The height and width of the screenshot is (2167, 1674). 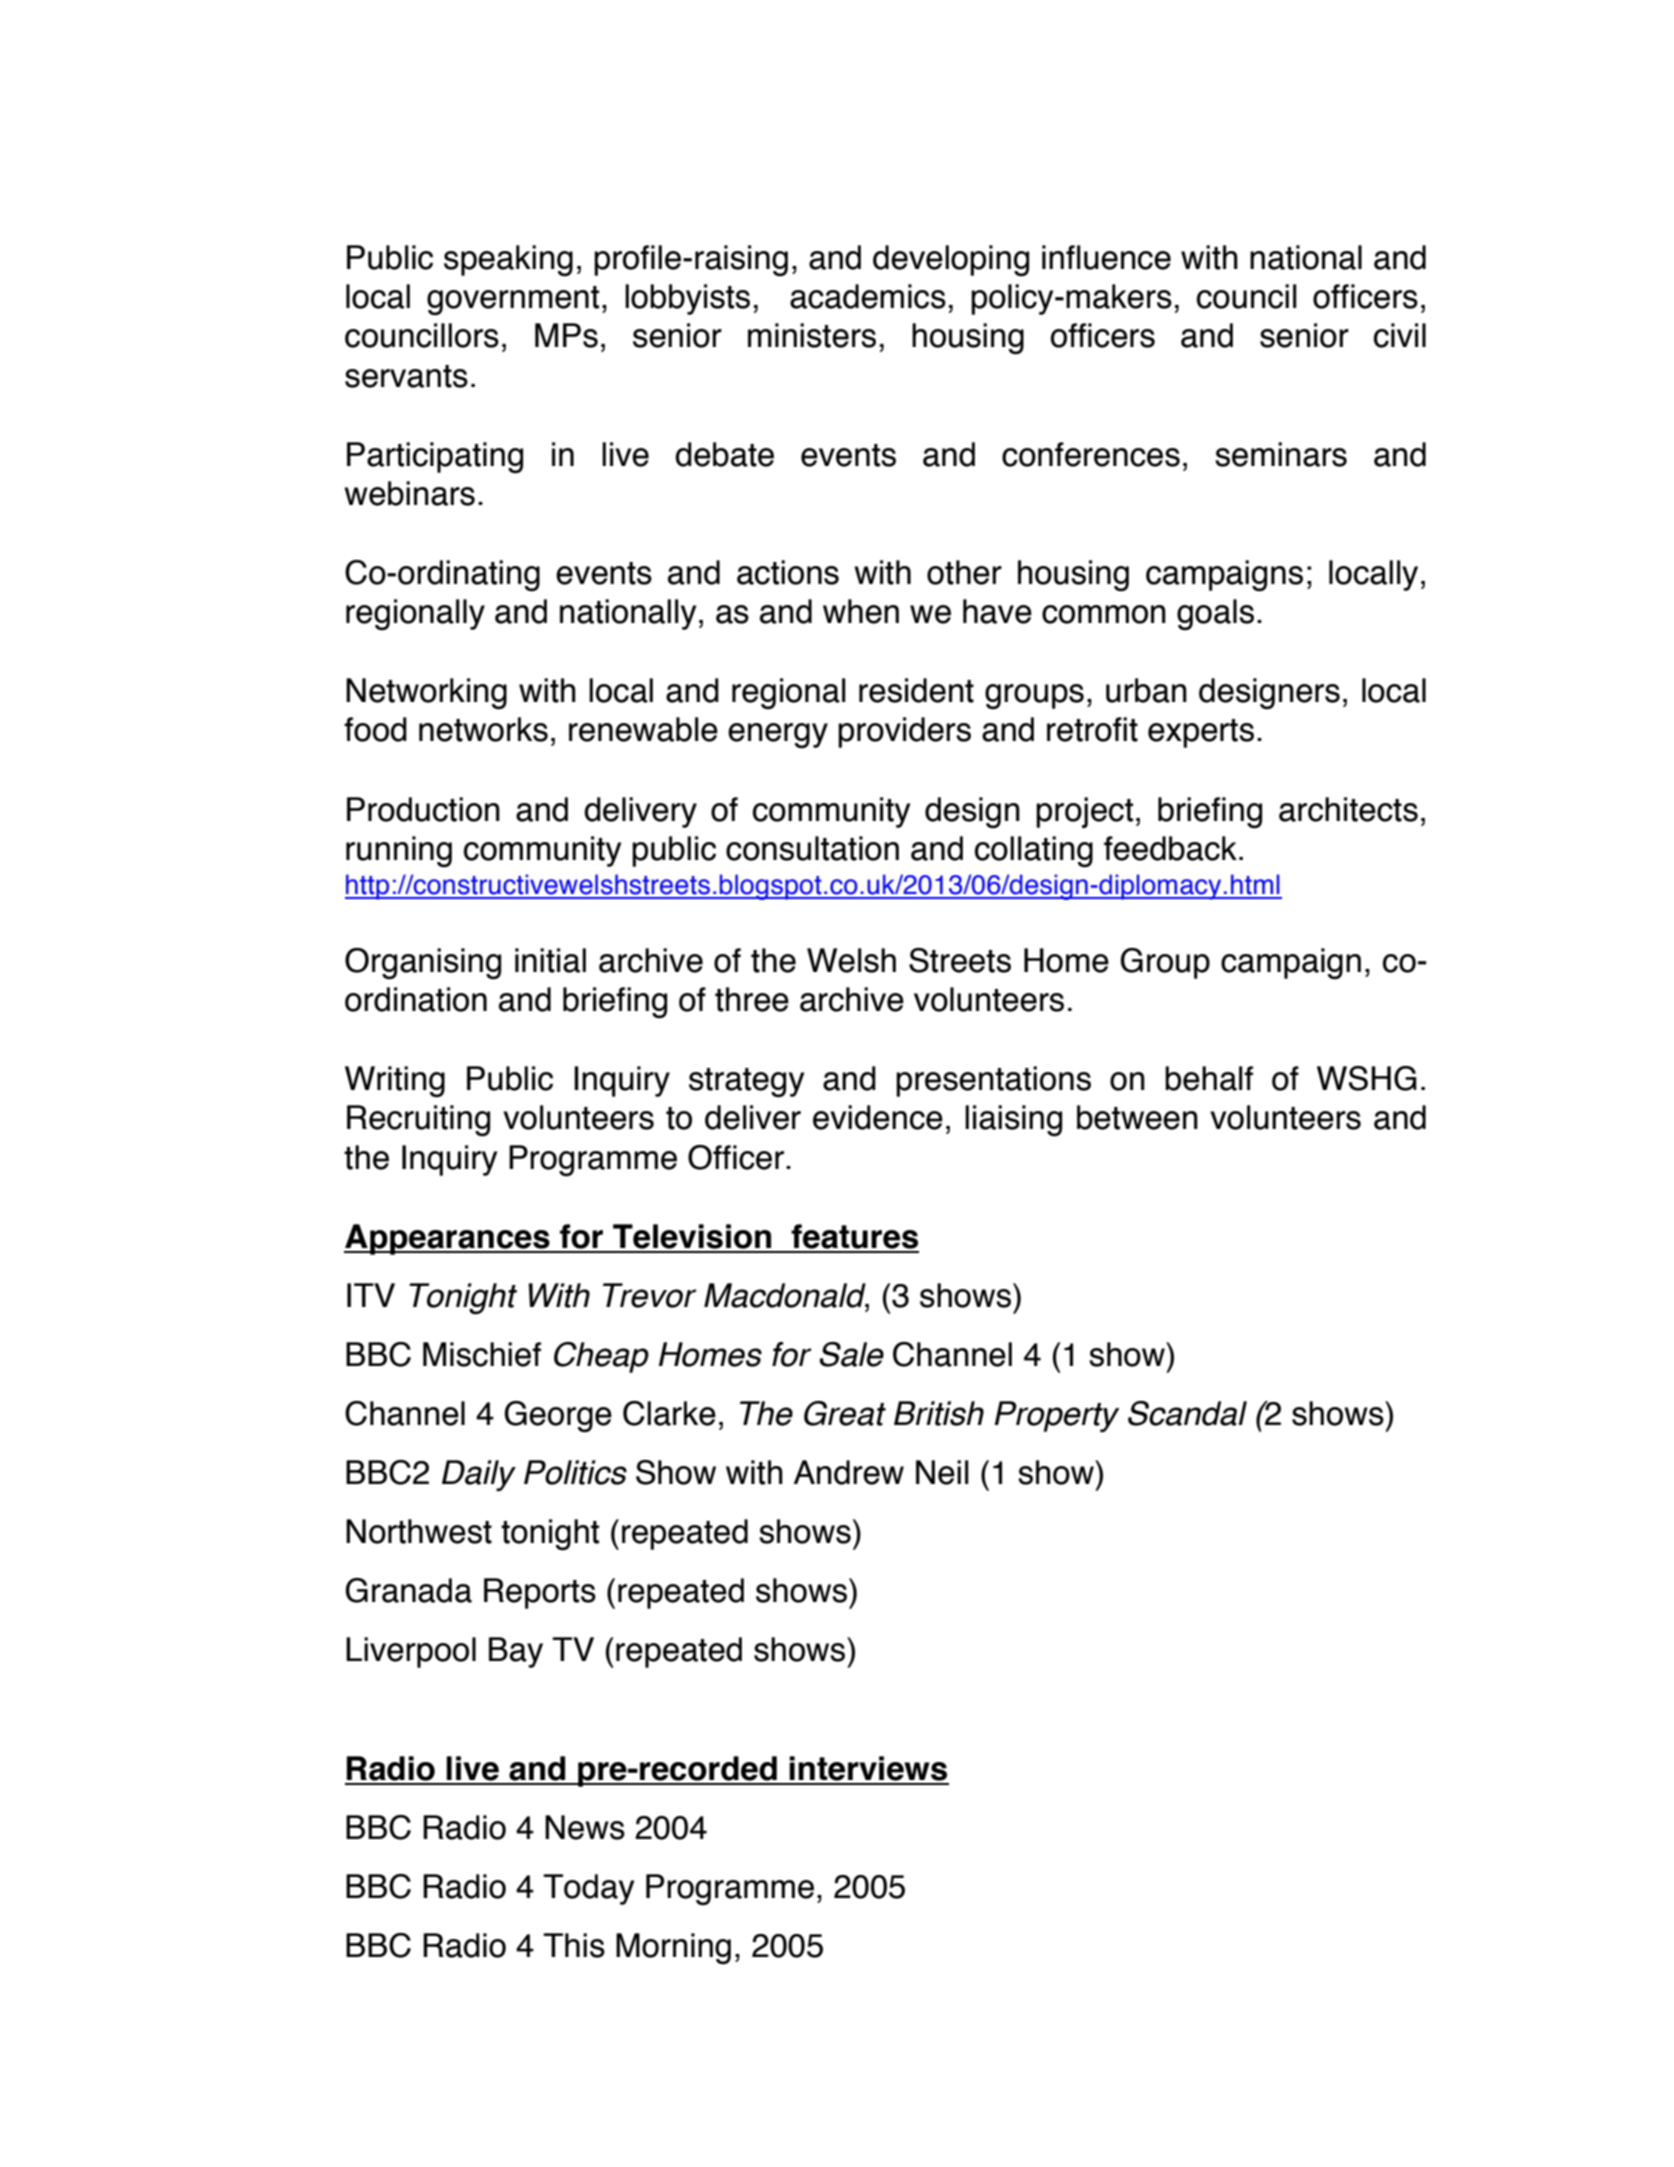 What do you see at coordinates (1348, 809) in the screenshot?
I see `architects` at bounding box center [1348, 809].
